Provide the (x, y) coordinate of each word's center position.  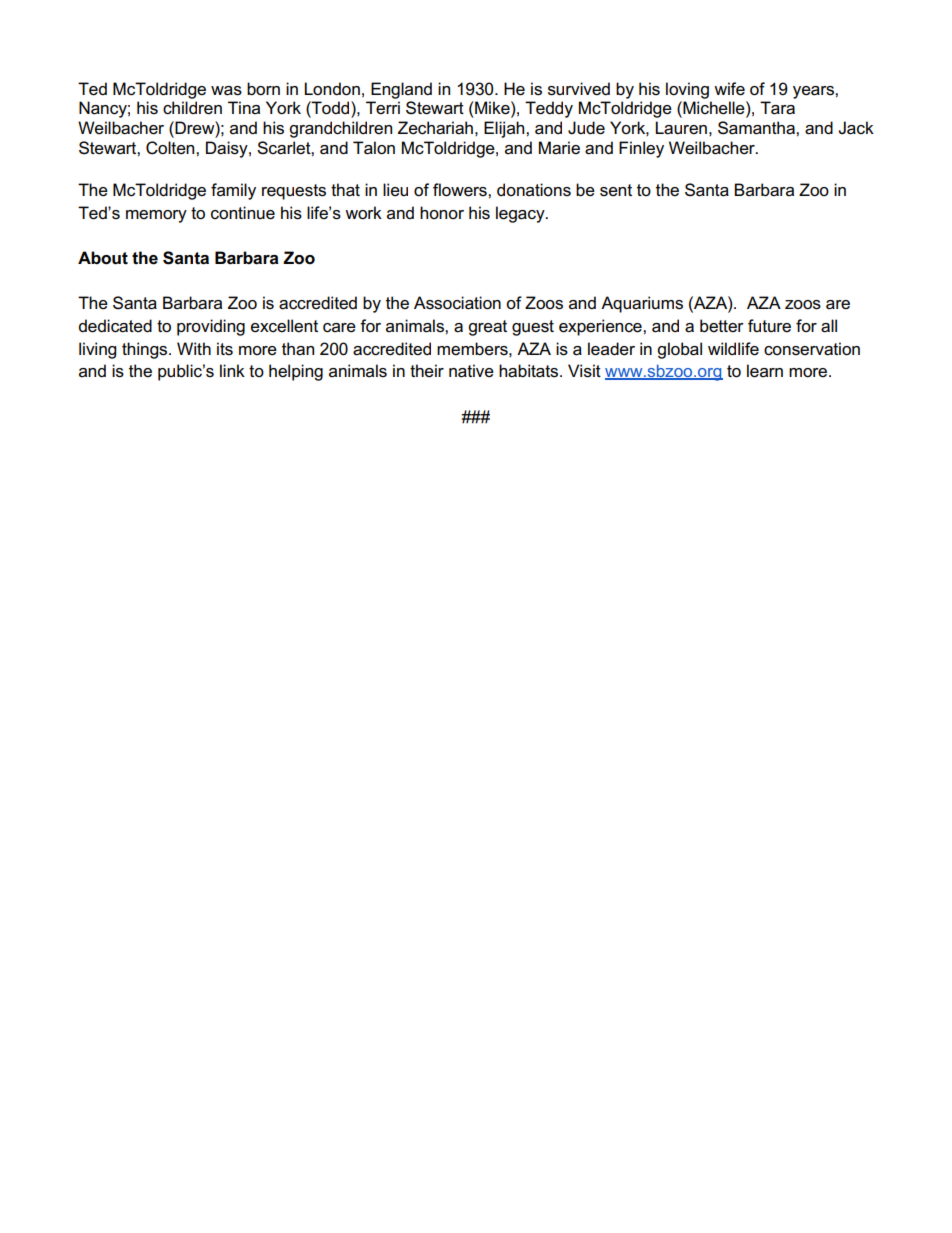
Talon (374, 148)
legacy (521, 214)
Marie (559, 148)
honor (442, 212)
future (769, 326)
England (401, 90)
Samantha (757, 128)
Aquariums (642, 304)
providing (211, 327)
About (103, 258)
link (232, 370)
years (814, 92)
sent (616, 190)
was (226, 91)
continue (243, 213)
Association (457, 303)
